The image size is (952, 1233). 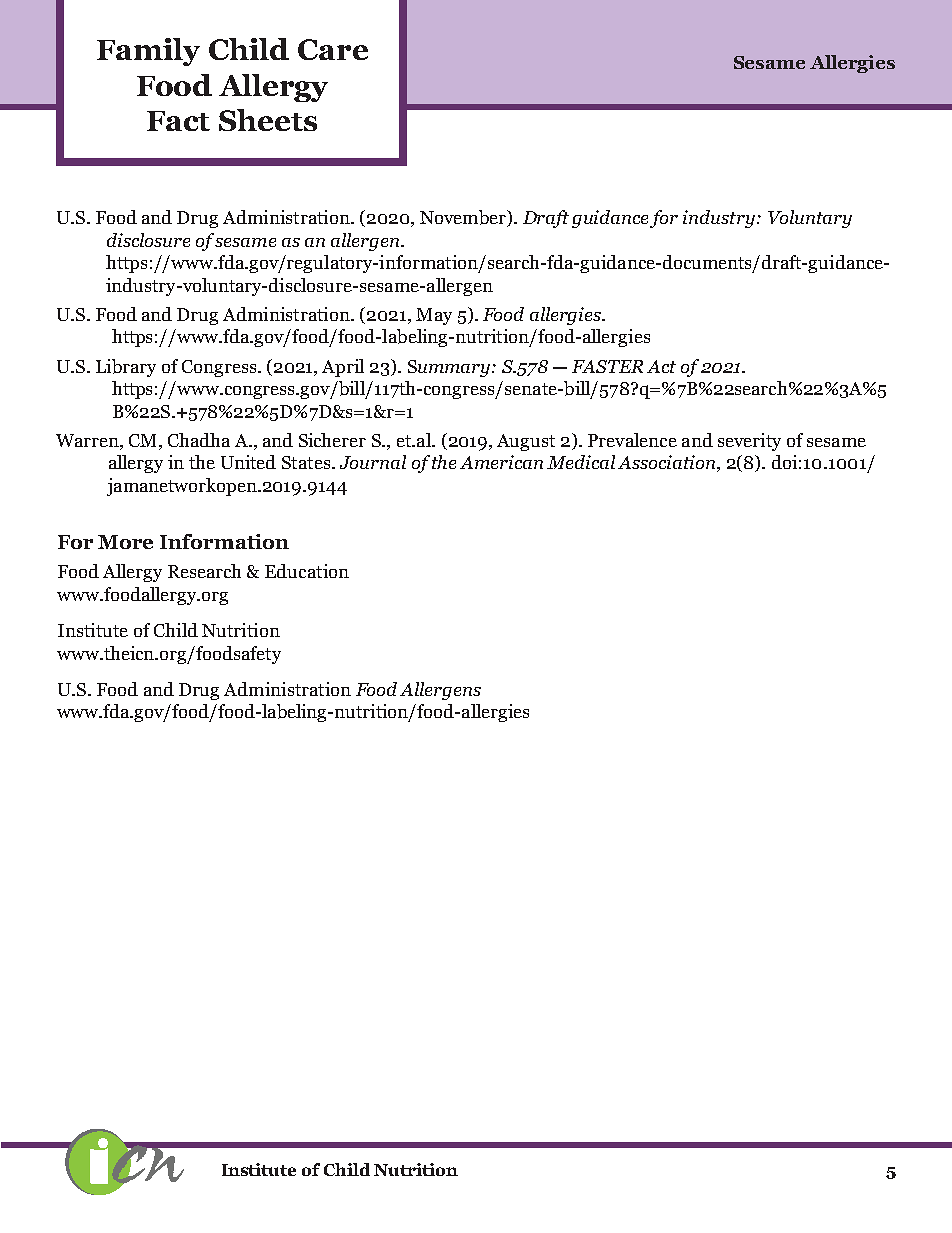 What do you see at coordinates (125, 542) in the screenshot?
I see `More` at bounding box center [125, 542].
